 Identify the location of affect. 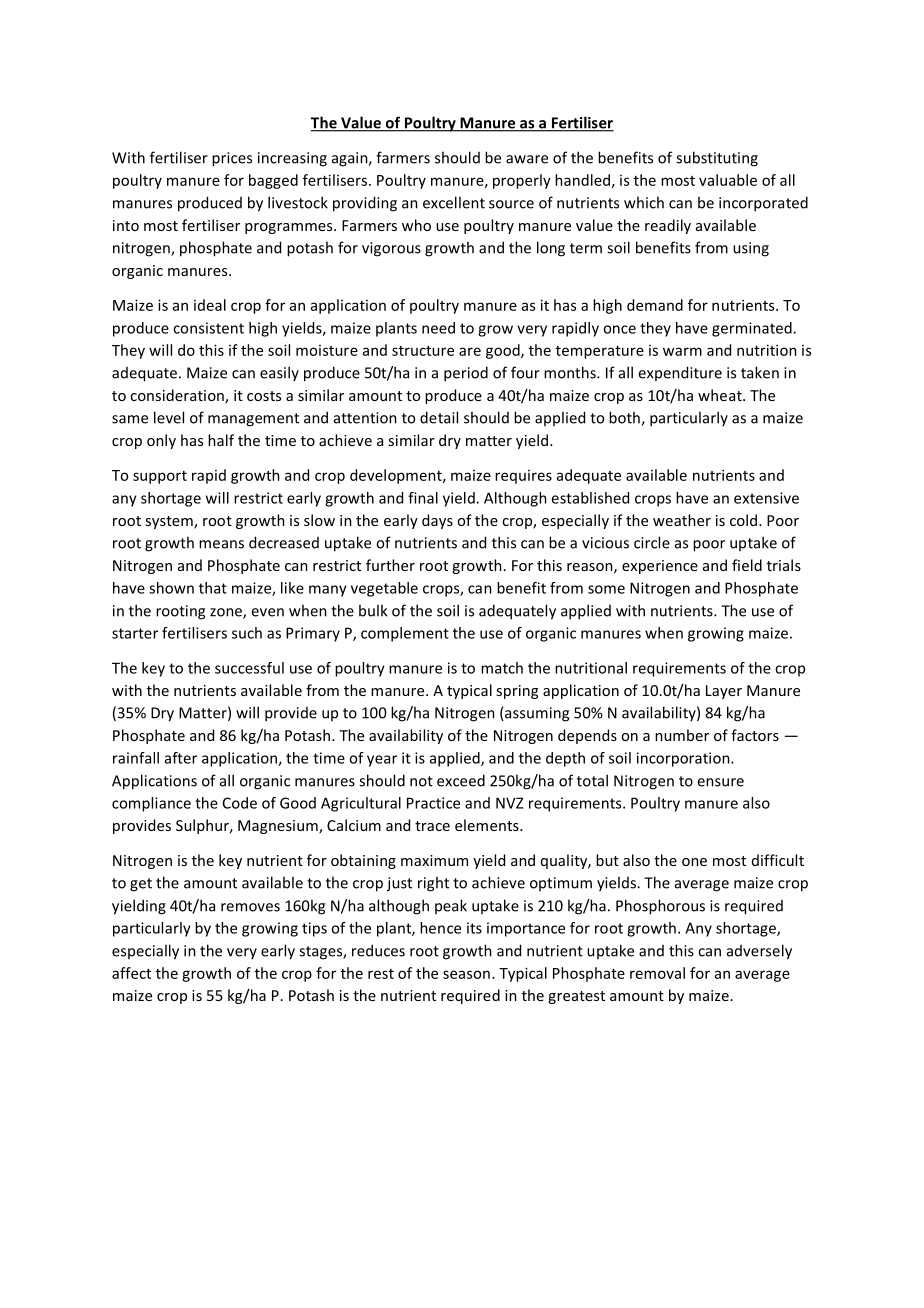
(131, 973).
